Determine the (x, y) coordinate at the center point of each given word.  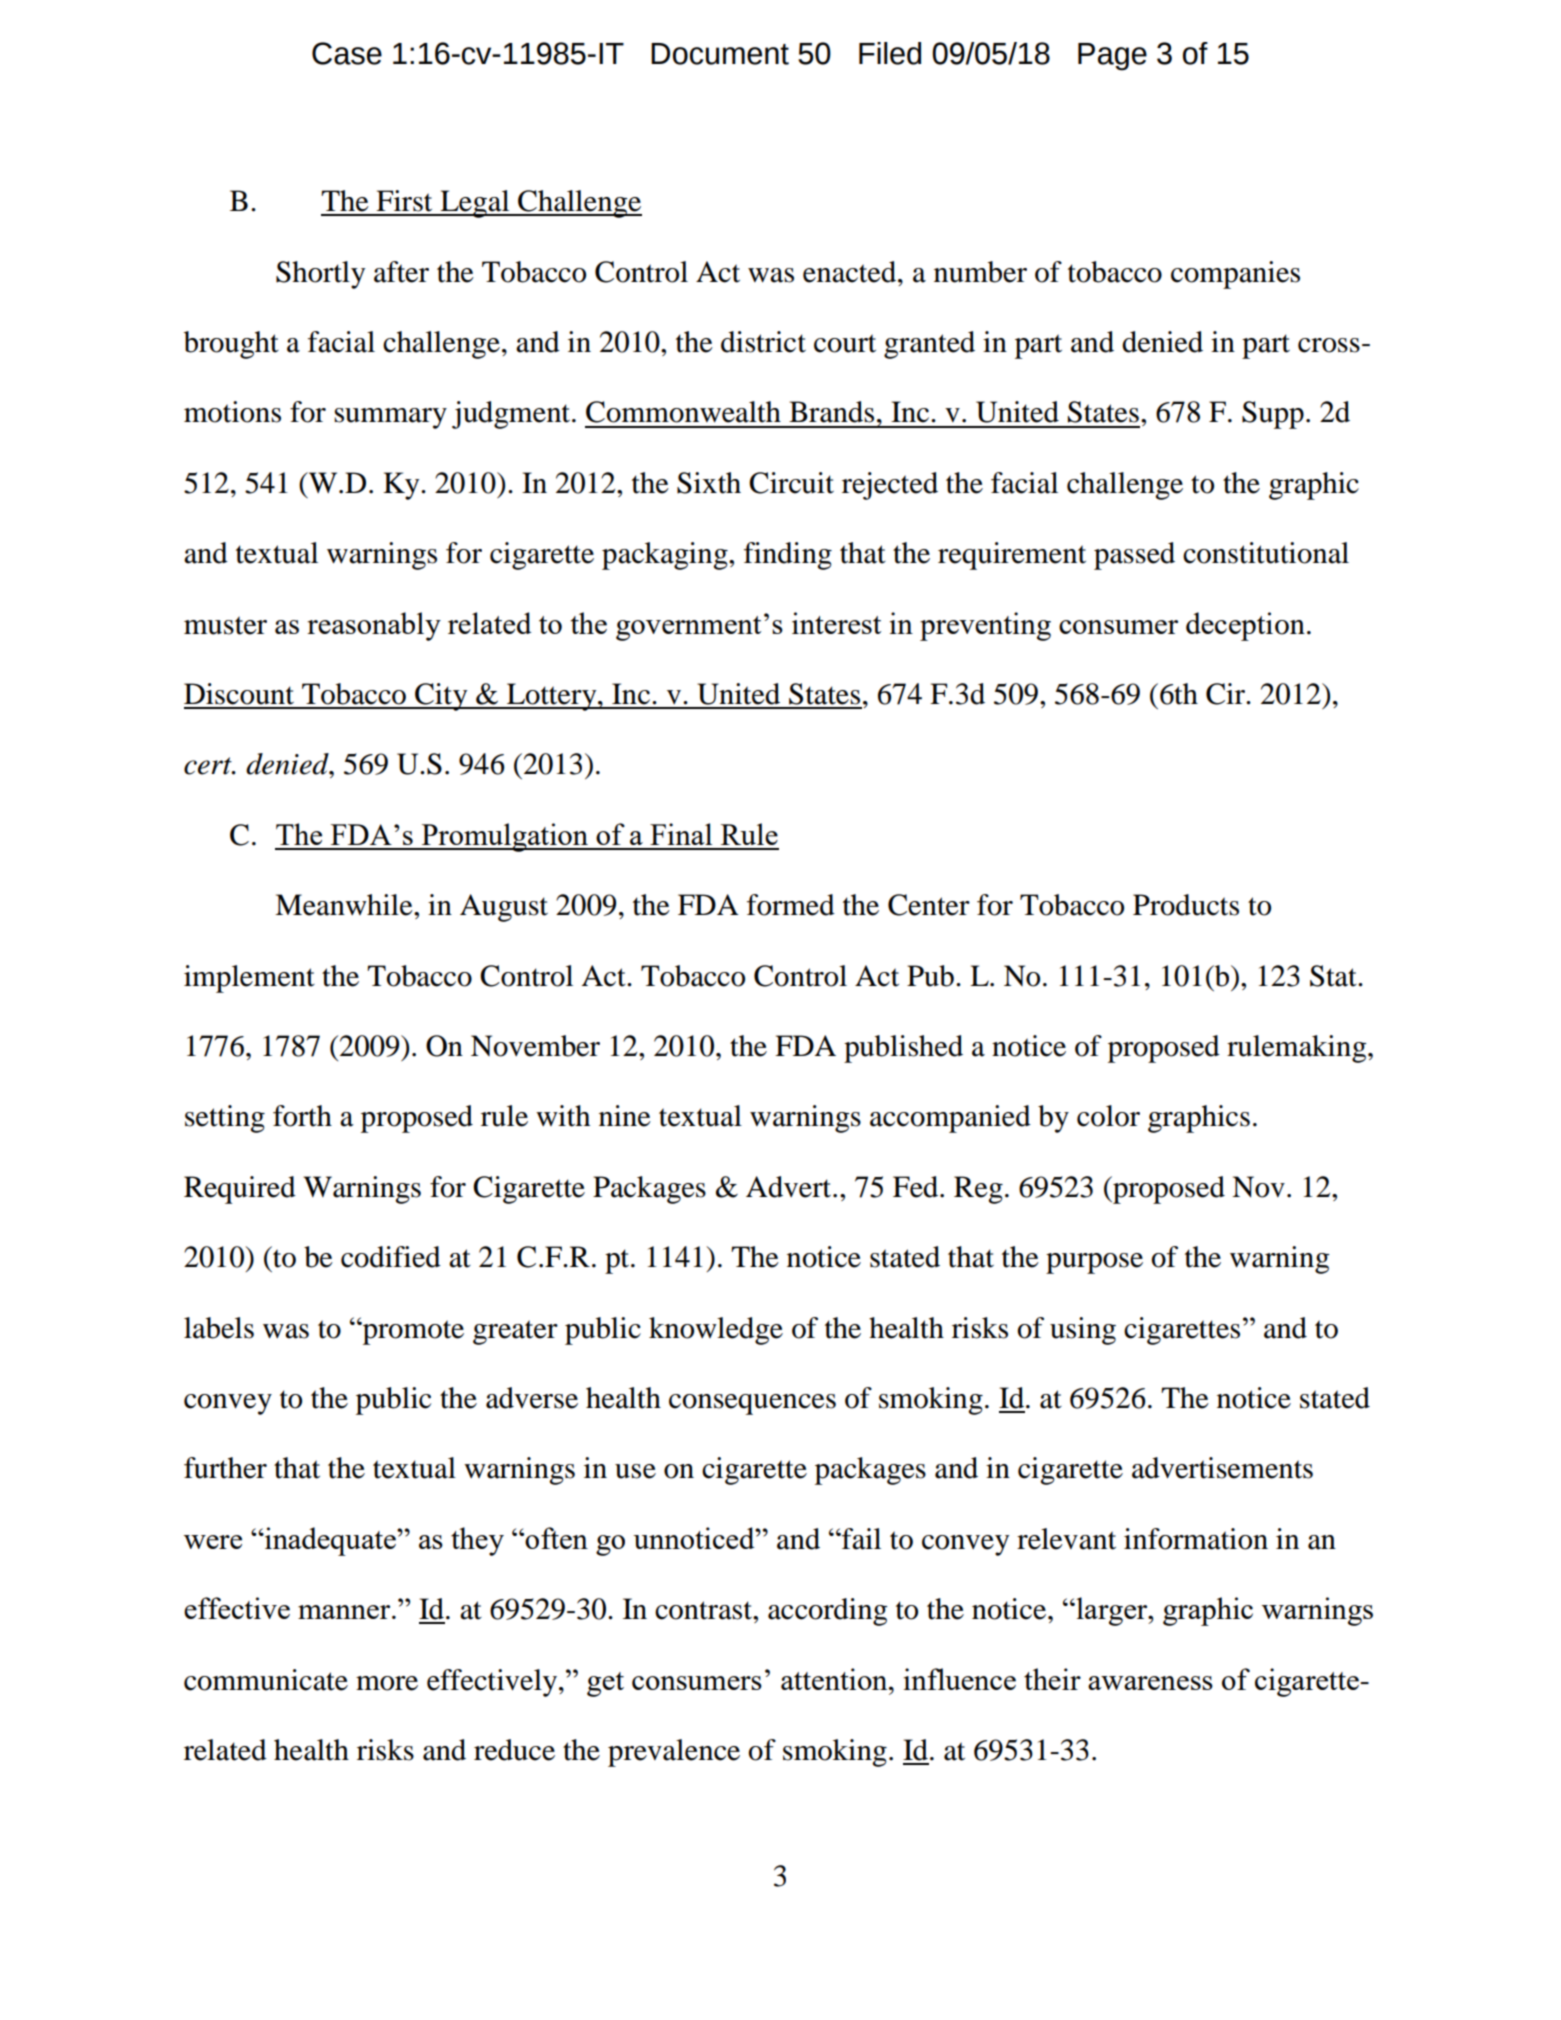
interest (836, 623)
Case (347, 53)
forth (302, 1116)
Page (1112, 57)
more (387, 1683)
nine (625, 1116)
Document (720, 54)
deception (1245, 626)
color (1108, 1116)
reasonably (374, 626)
